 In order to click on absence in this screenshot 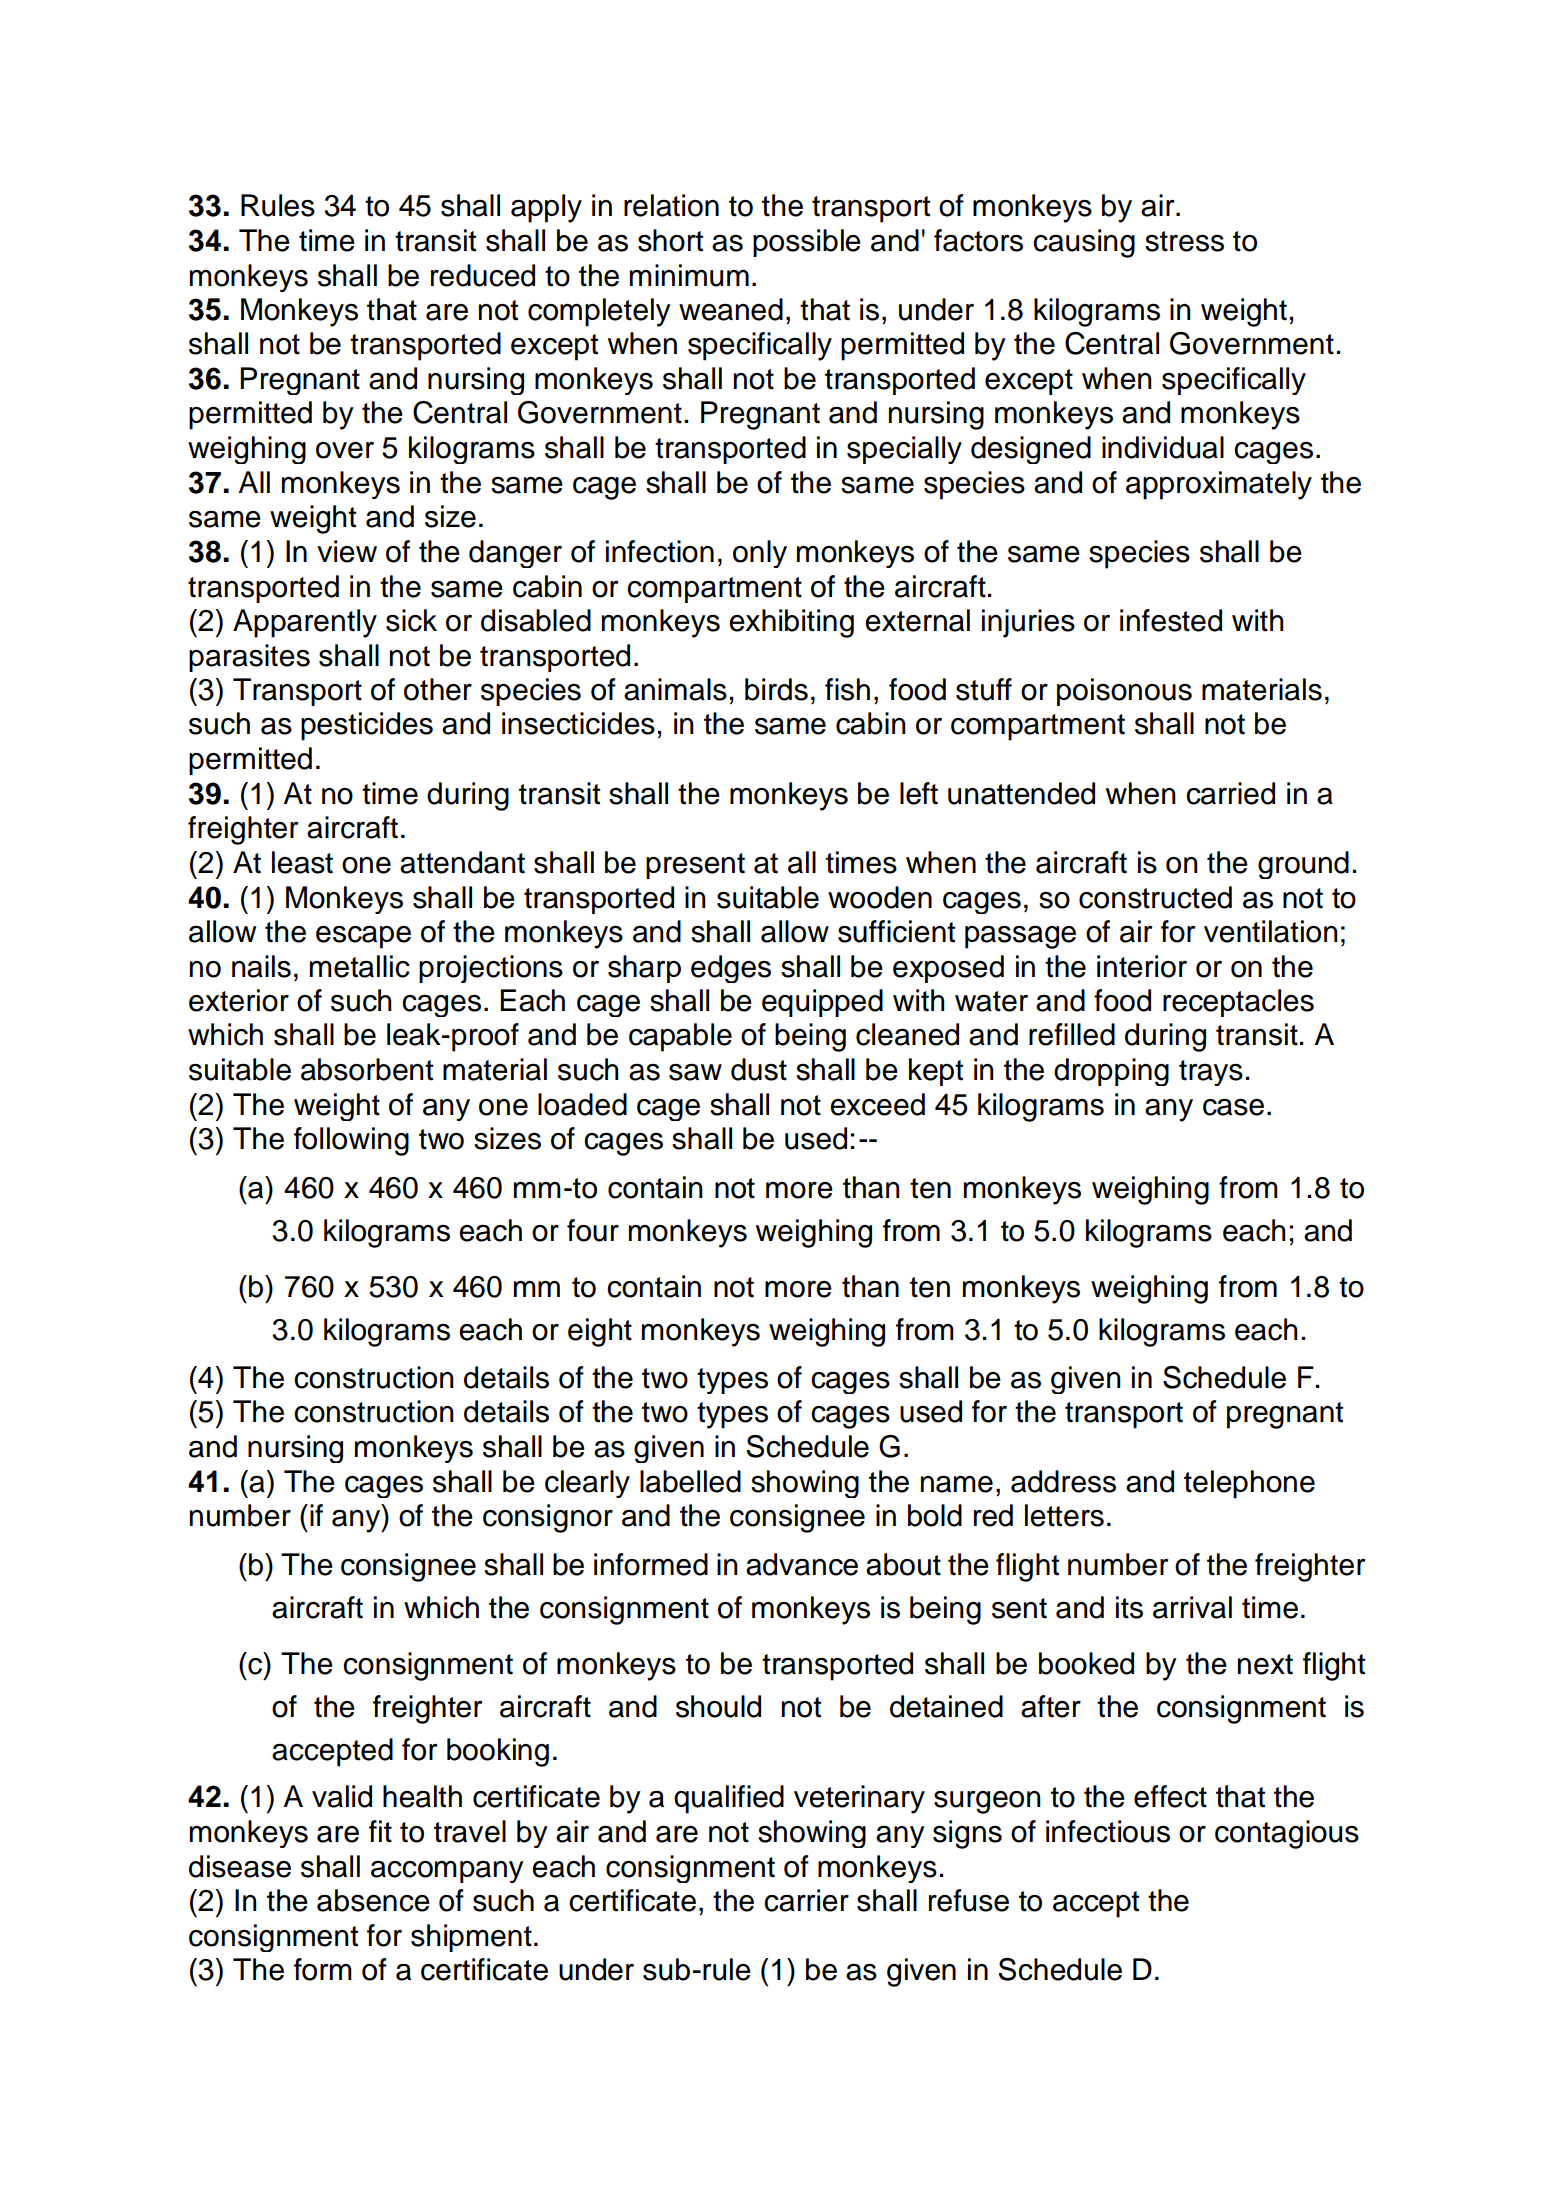, I will do `click(373, 1900)`.
